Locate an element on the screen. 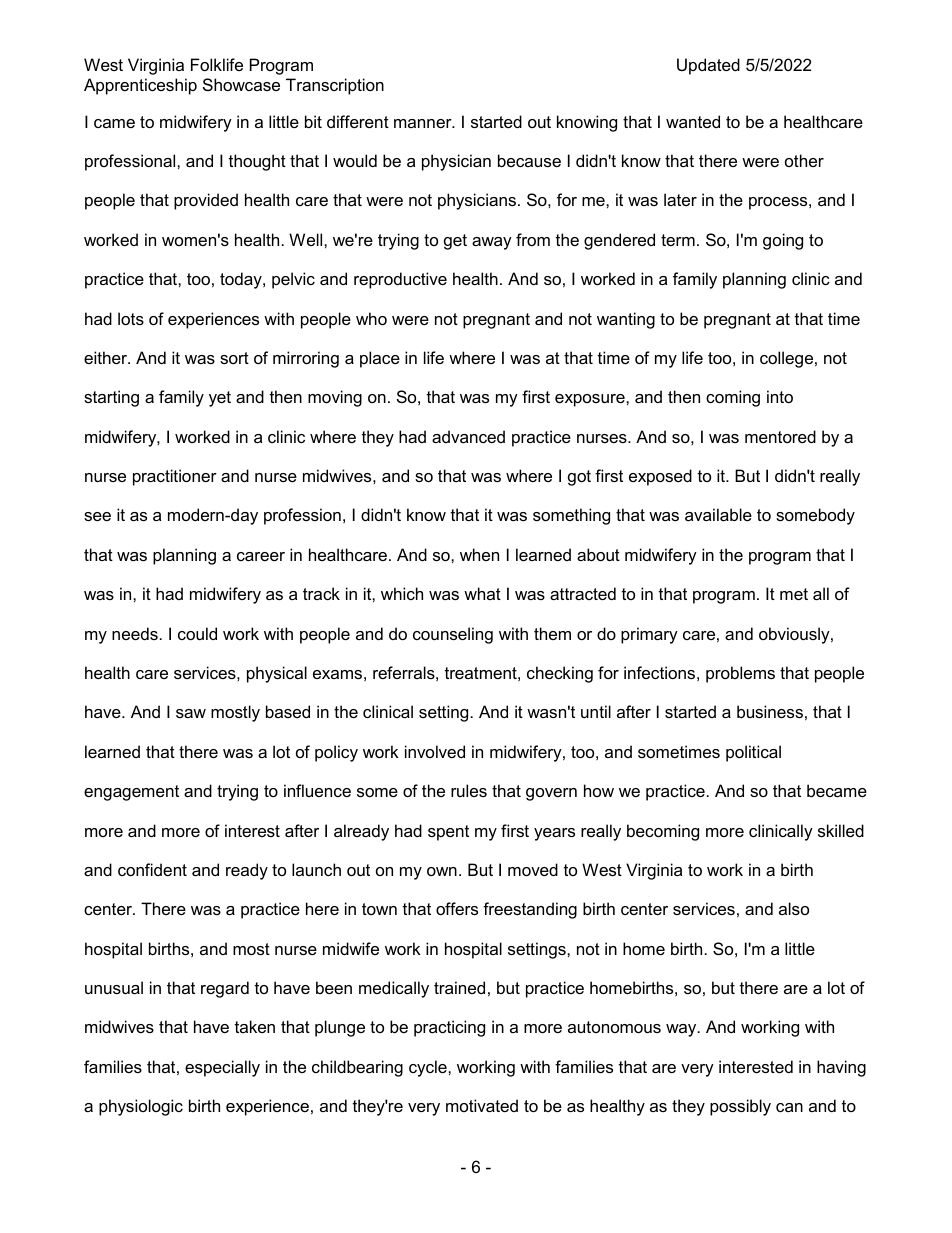 The width and height of the screenshot is (952, 1233). possibly is located at coordinates (740, 1107).
